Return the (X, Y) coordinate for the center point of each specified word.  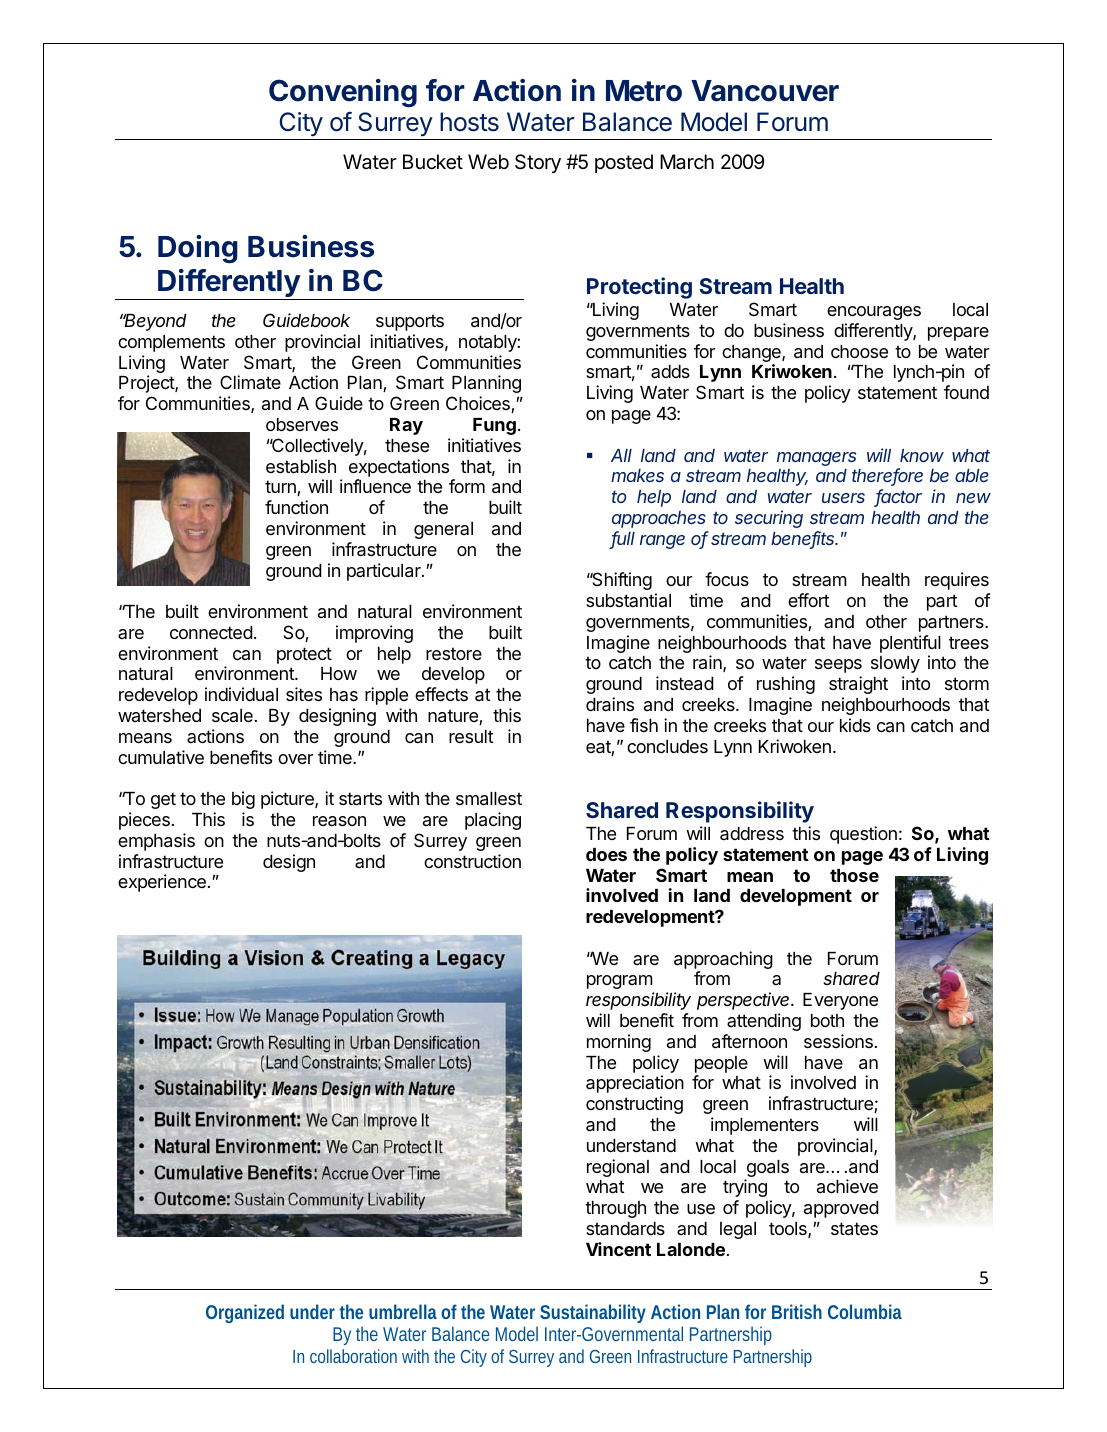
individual (241, 694)
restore (454, 653)
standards (625, 1229)
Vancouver (765, 91)
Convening (343, 93)
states (854, 1229)
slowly (895, 664)
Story (538, 163)
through (615, 1209)
